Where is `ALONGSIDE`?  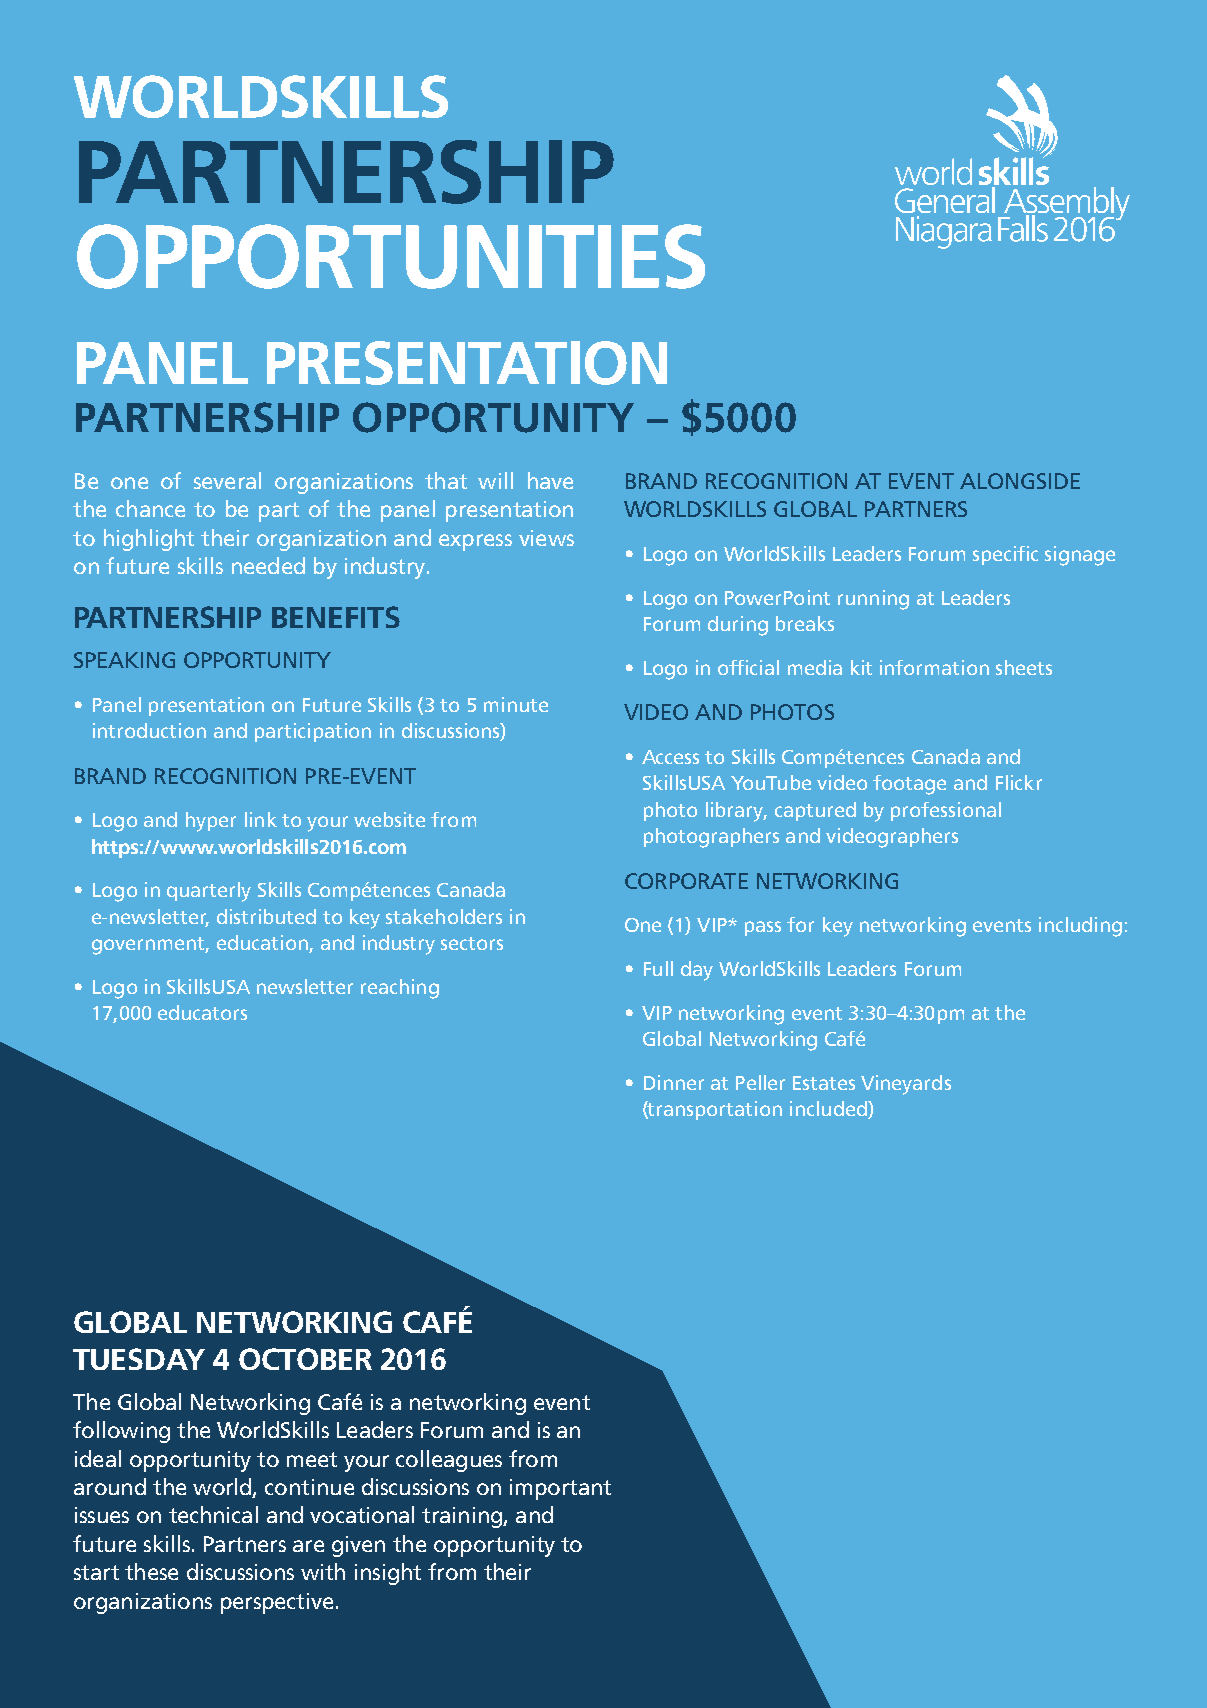 ALONGSIDE is located at coordinates (1020, 481).
